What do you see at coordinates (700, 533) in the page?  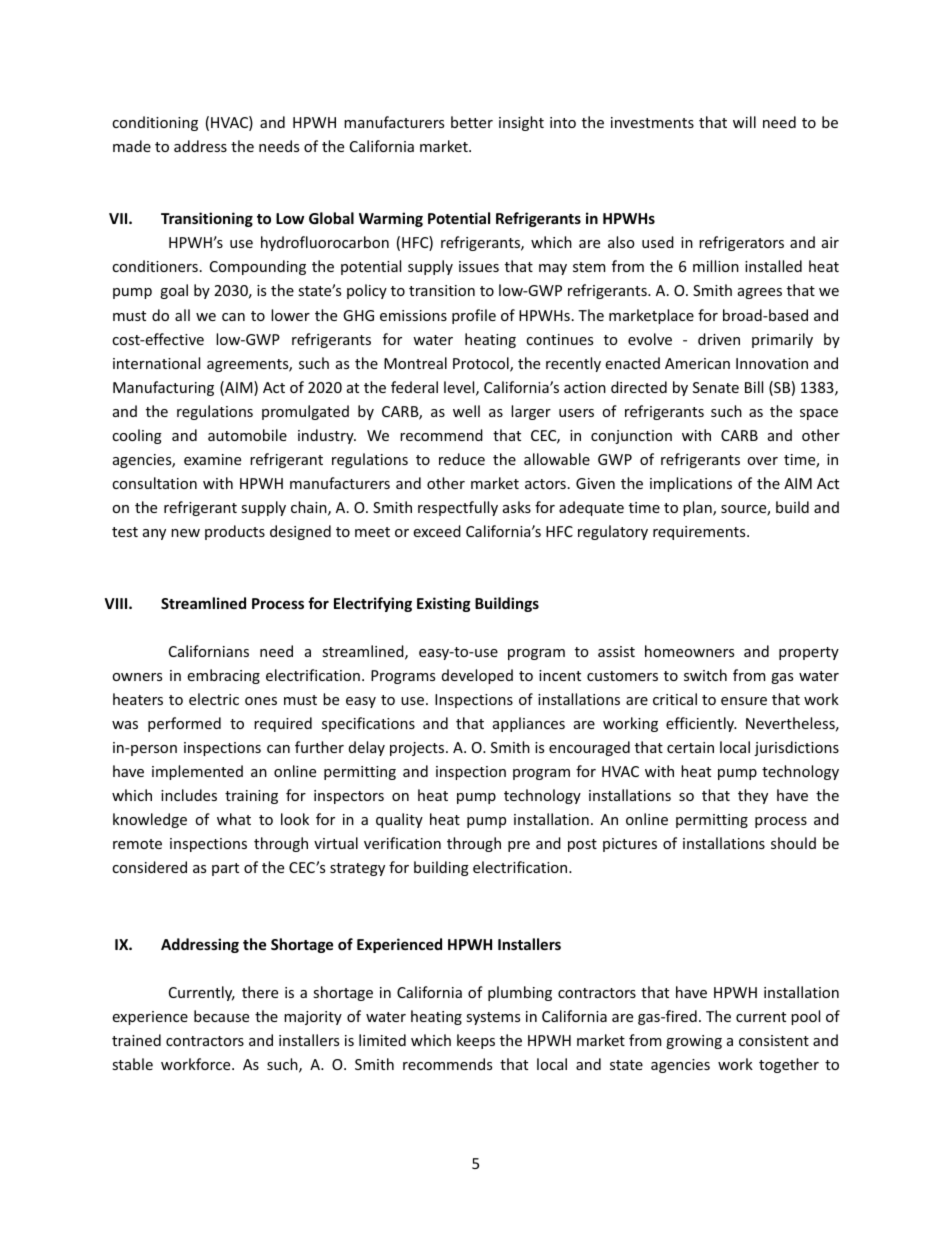 I see `requirements` at bounding box center [700, 533].
